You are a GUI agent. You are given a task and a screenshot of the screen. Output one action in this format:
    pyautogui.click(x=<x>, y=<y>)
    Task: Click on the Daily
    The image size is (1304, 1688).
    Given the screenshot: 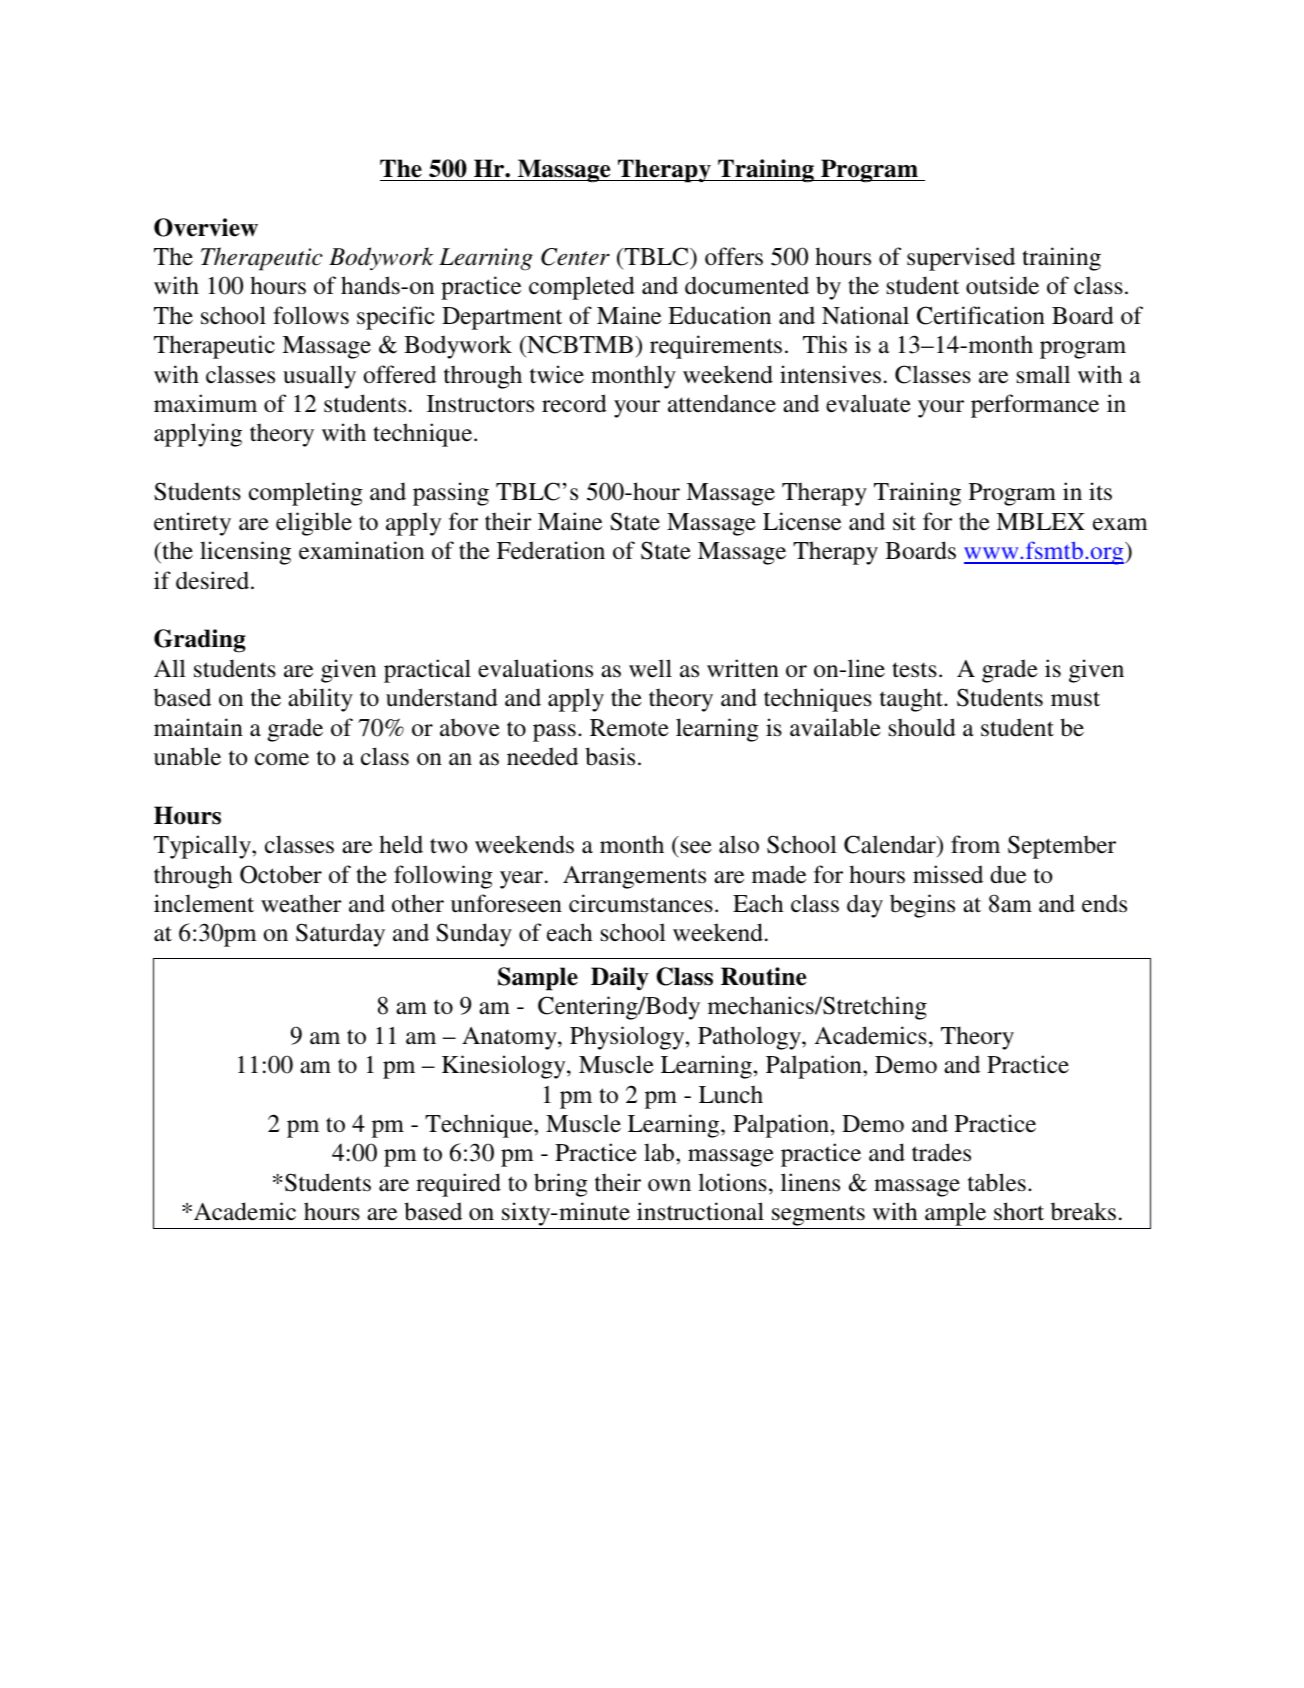 What is the action you would take?
    pyautogui.click(x=620, y=978)
